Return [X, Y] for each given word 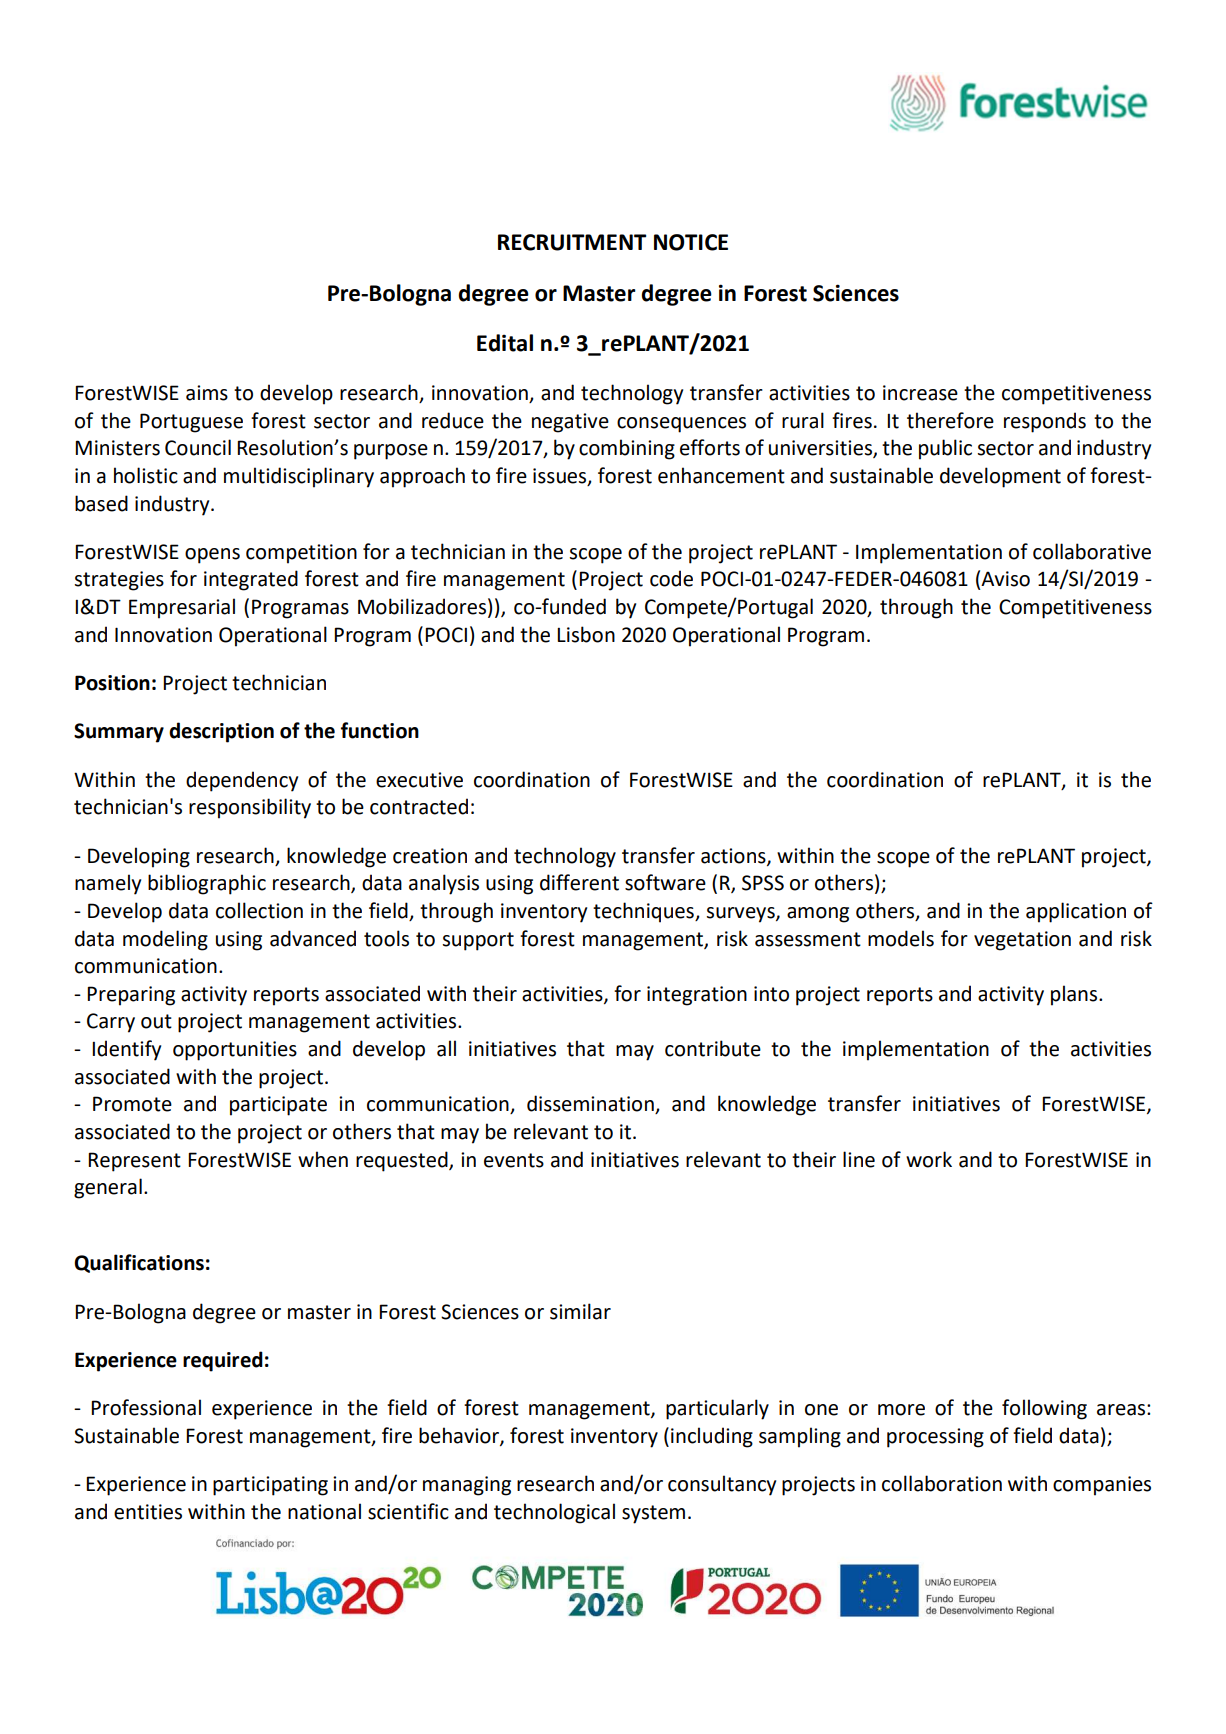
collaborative [1092, 551]
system [653, 1514]
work [929, 1159]
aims [207, 393]
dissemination [591, 1104]
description [221, 732]
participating [270, 1486]
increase [920, 393]
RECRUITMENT [572, 242]
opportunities [235, 1051]
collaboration [942, 1483]
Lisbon [586, 634]
